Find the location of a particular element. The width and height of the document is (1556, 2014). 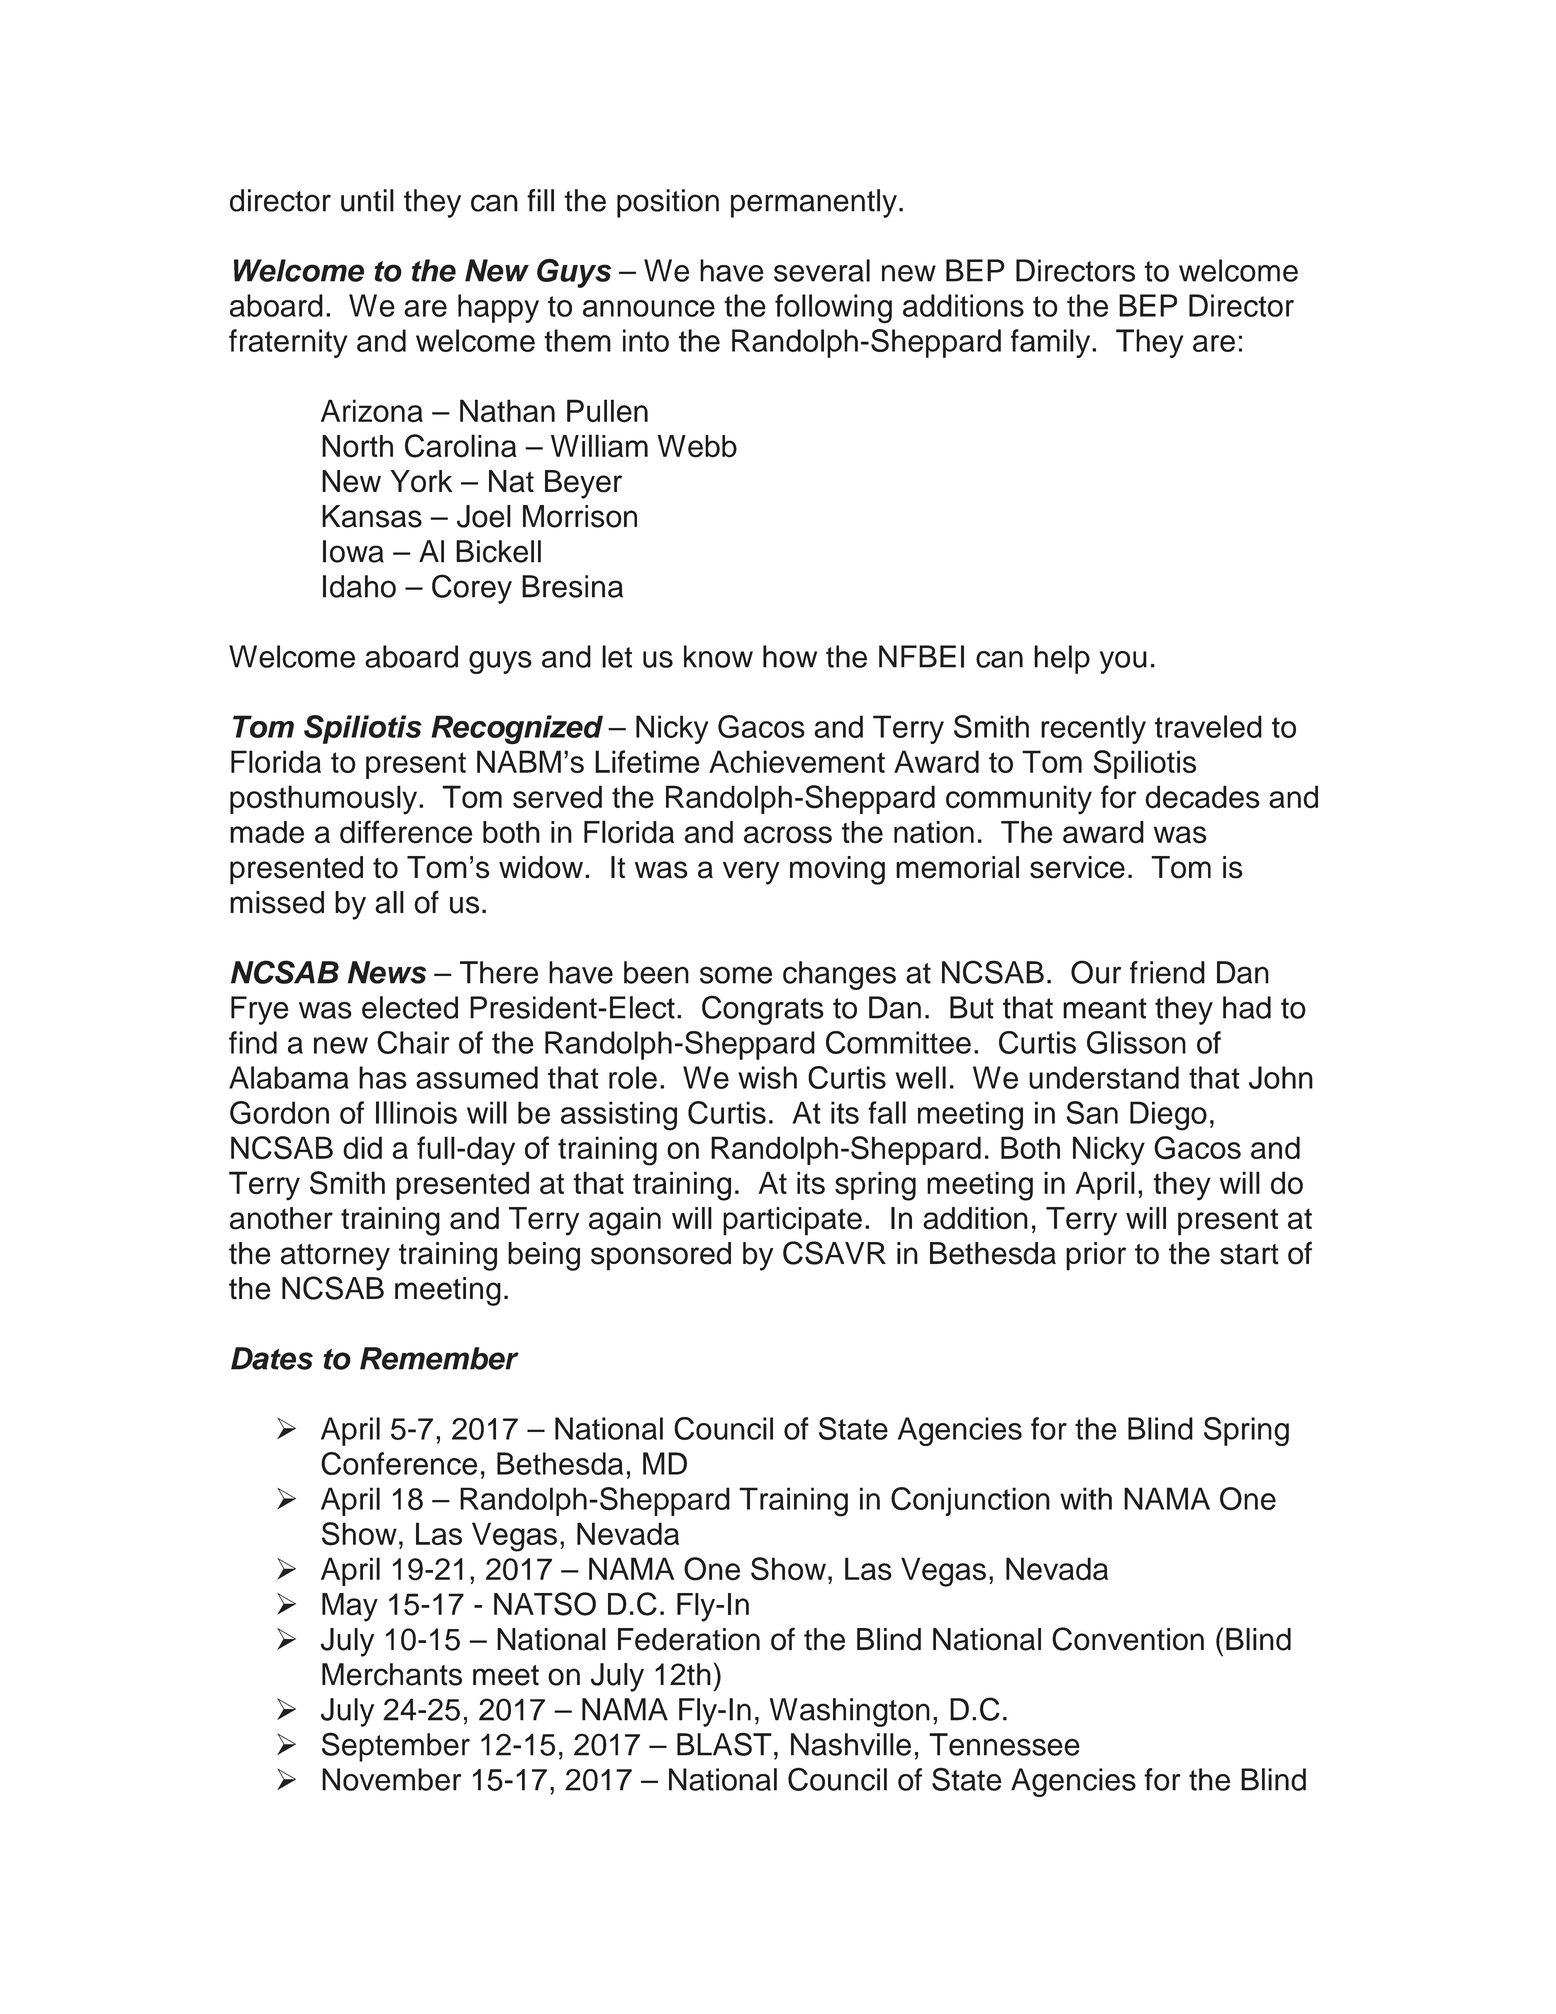

September is located at coordinates (396, 1747).
